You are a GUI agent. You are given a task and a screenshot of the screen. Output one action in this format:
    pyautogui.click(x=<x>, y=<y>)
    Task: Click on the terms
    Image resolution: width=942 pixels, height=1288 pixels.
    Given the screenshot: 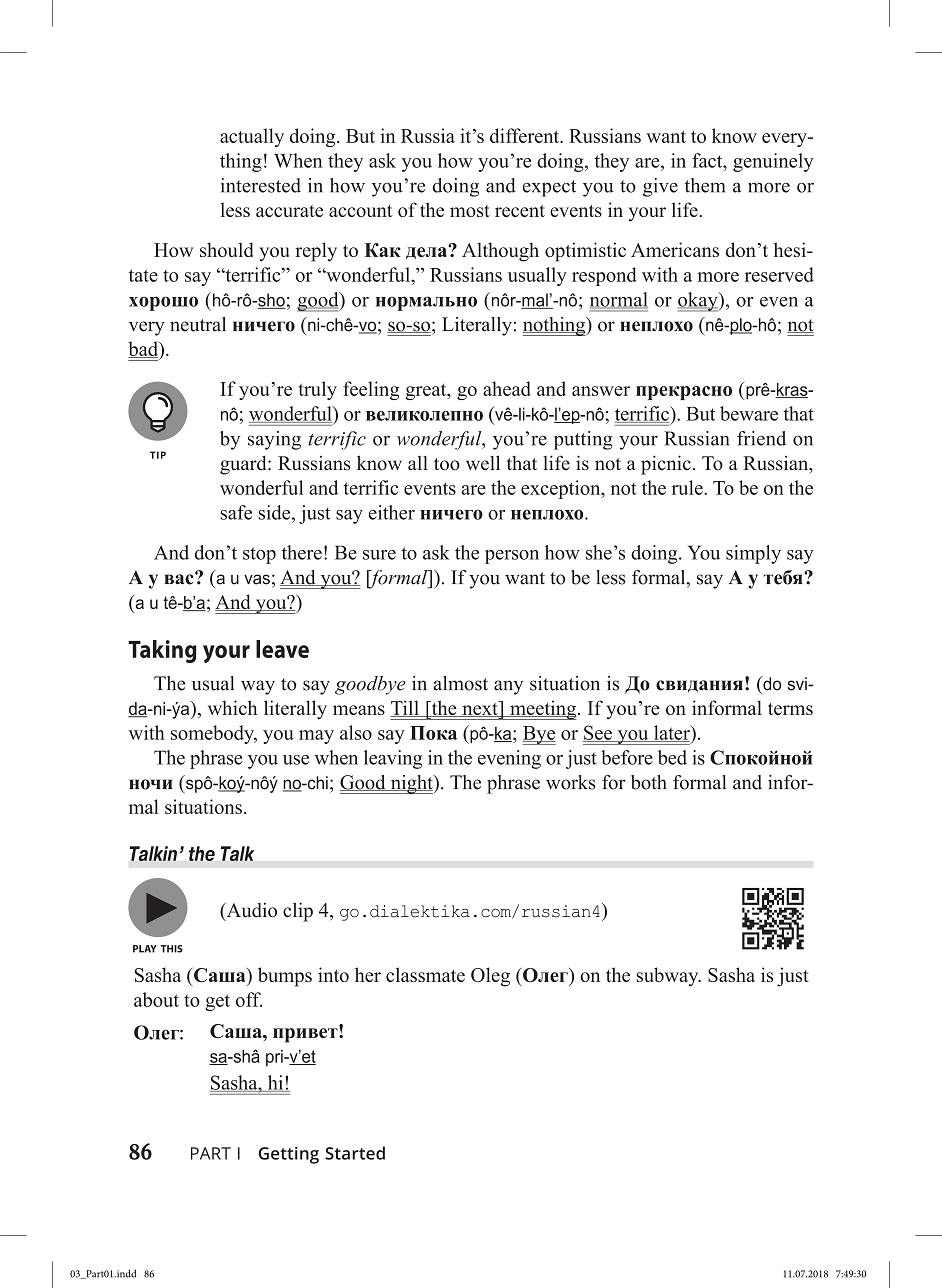 What is the action you would take?
    pyautogui.click(x=790, y=709)
